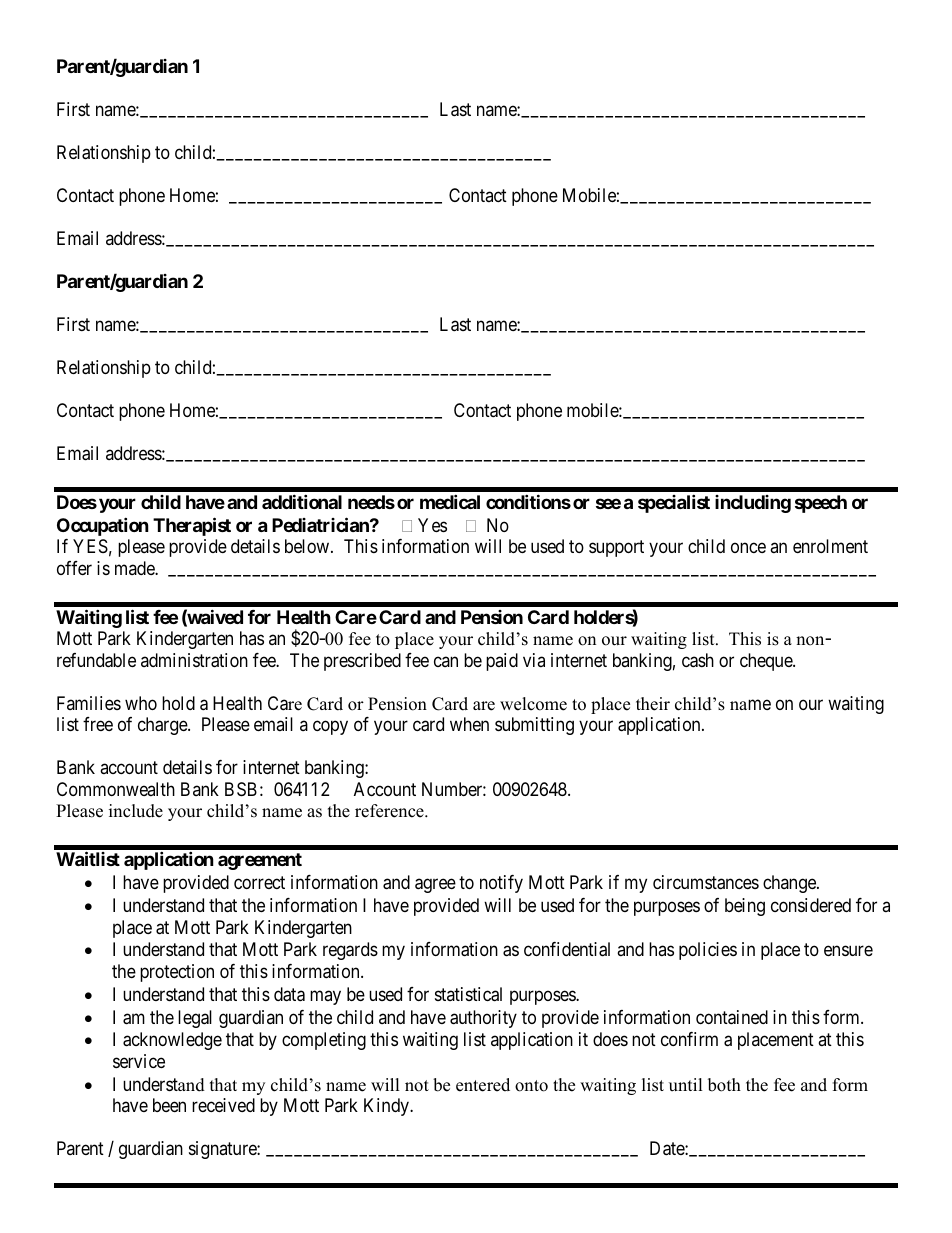  Describe the element at coordinates (141, 703) in the screenshot. I see `who` at that location.
